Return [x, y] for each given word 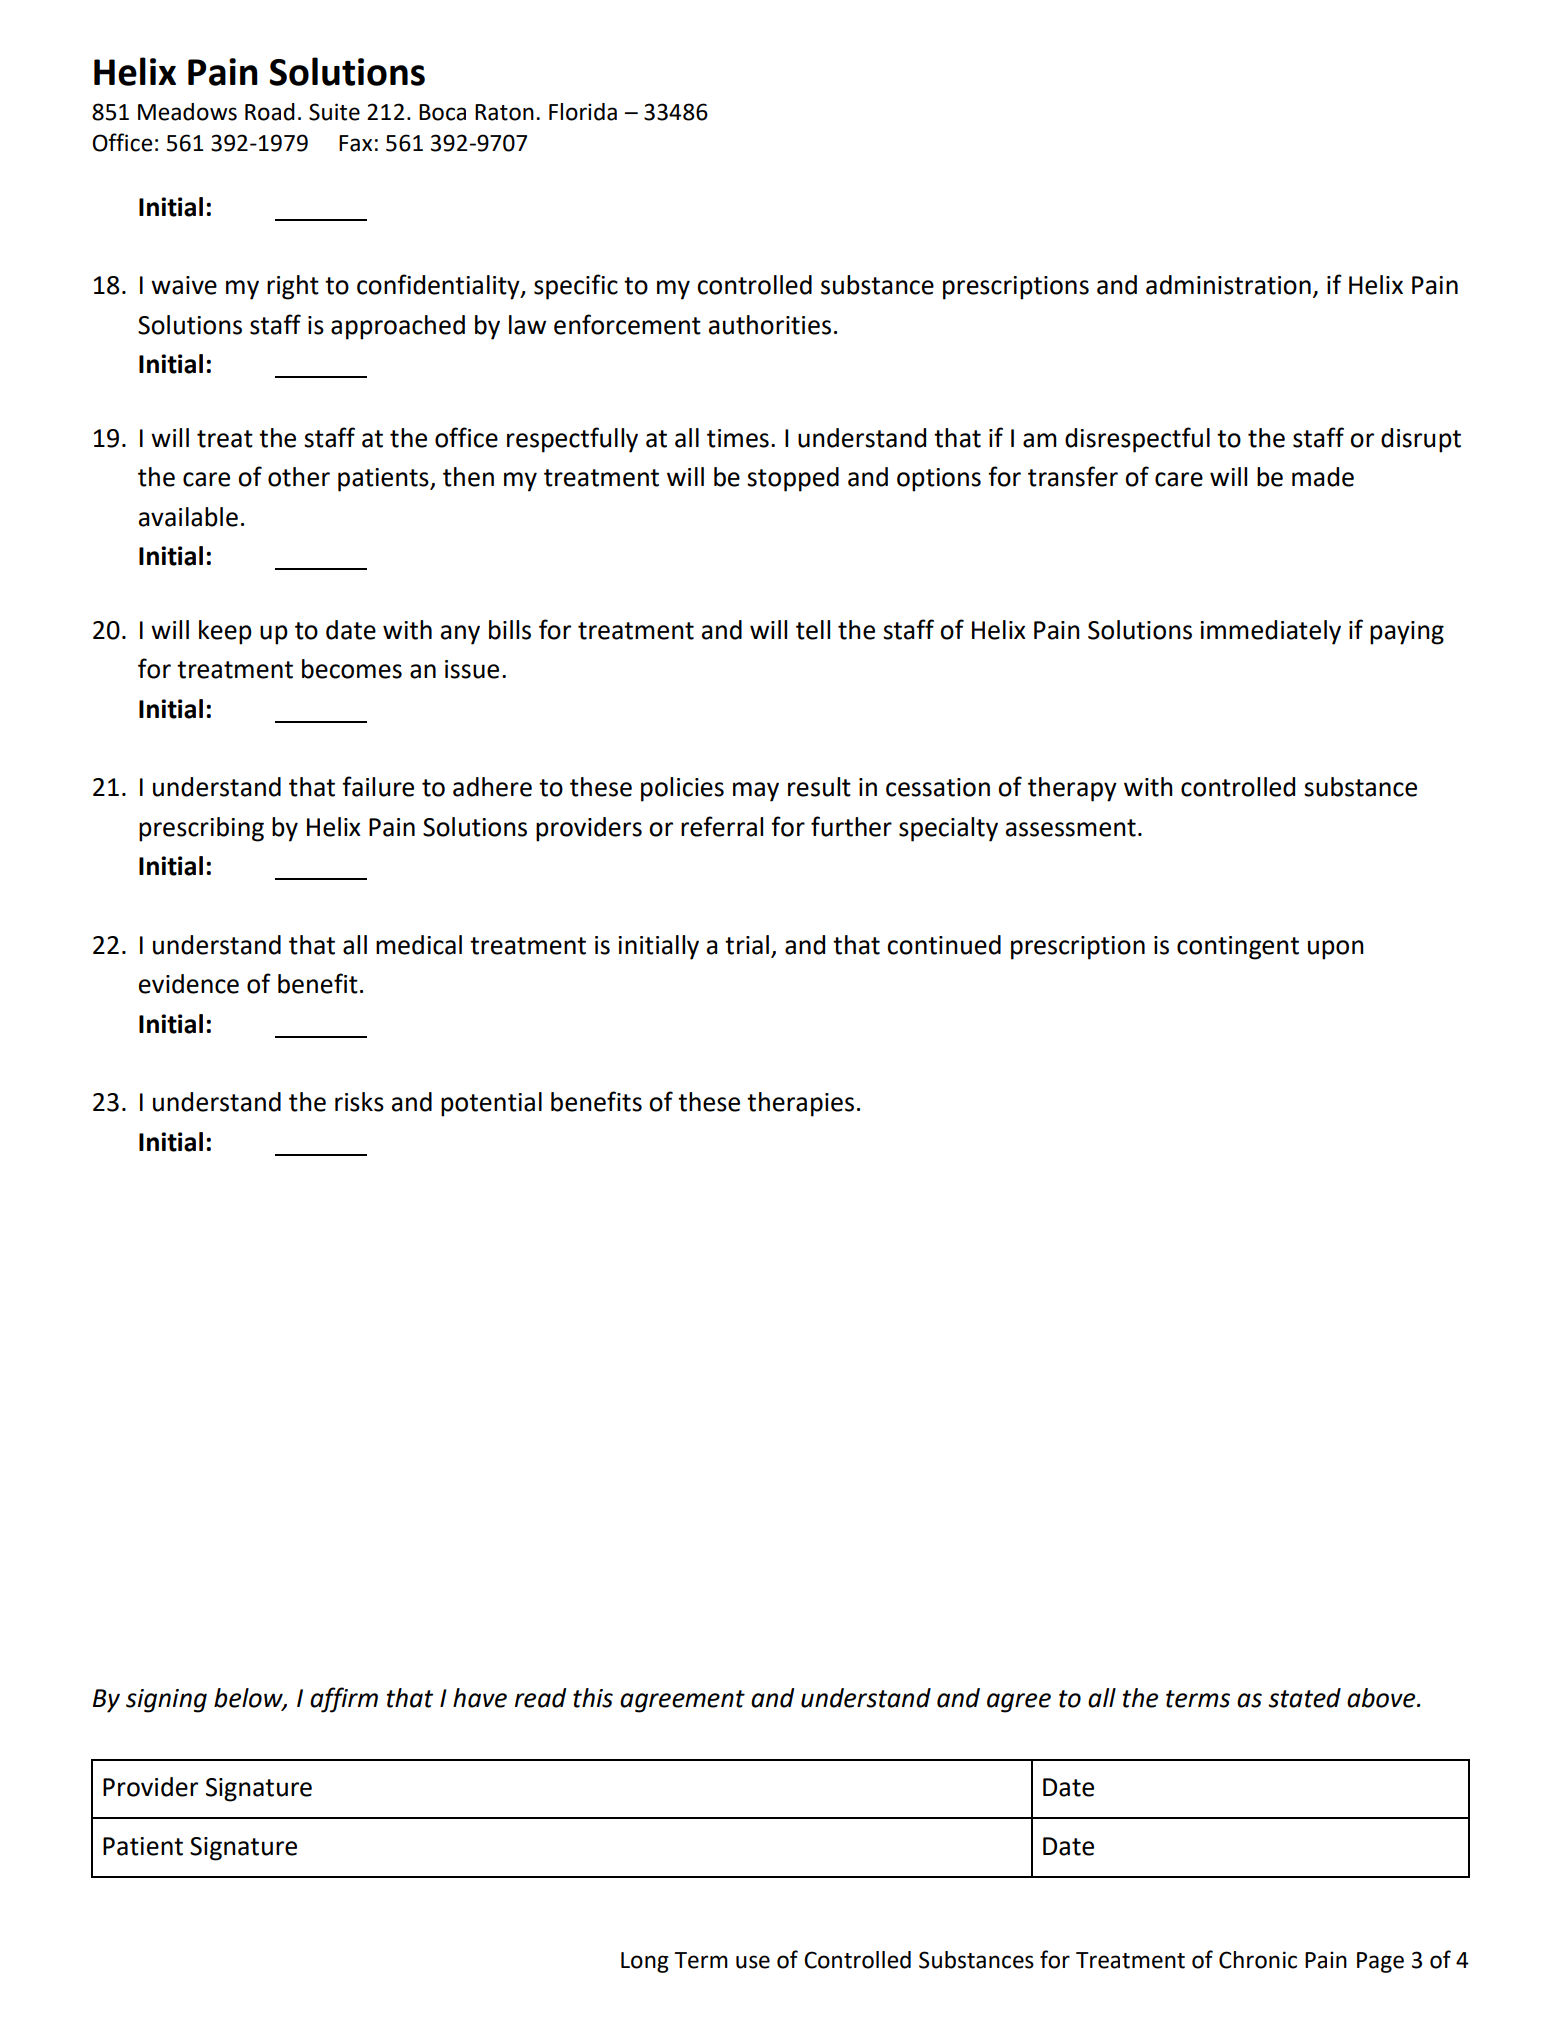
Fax [355, 143]
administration [1228, 285]
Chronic [1258, 1960]
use [753, 1962]
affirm [344, 1700]
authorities [770, 325]
